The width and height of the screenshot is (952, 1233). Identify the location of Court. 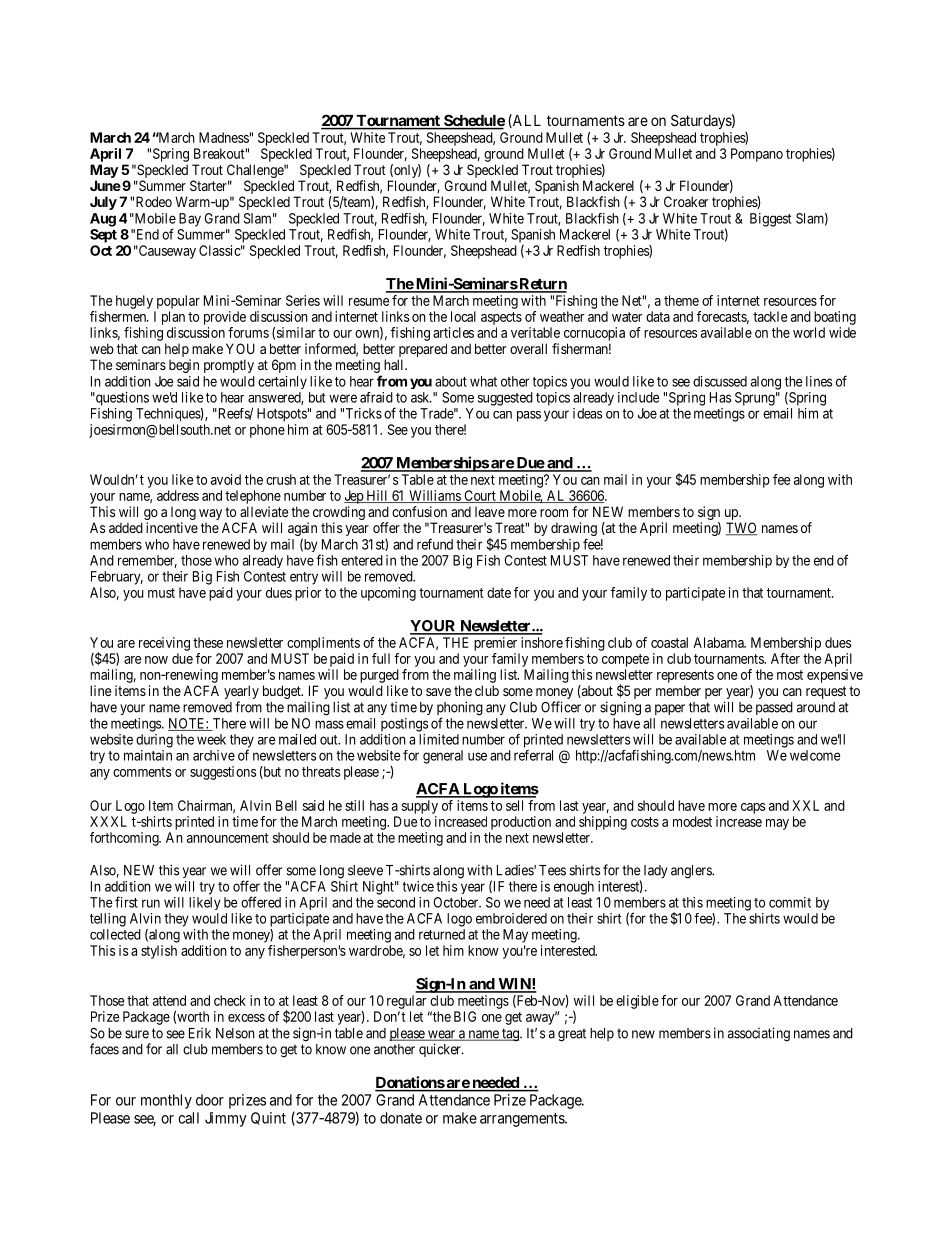
(480, 496).
